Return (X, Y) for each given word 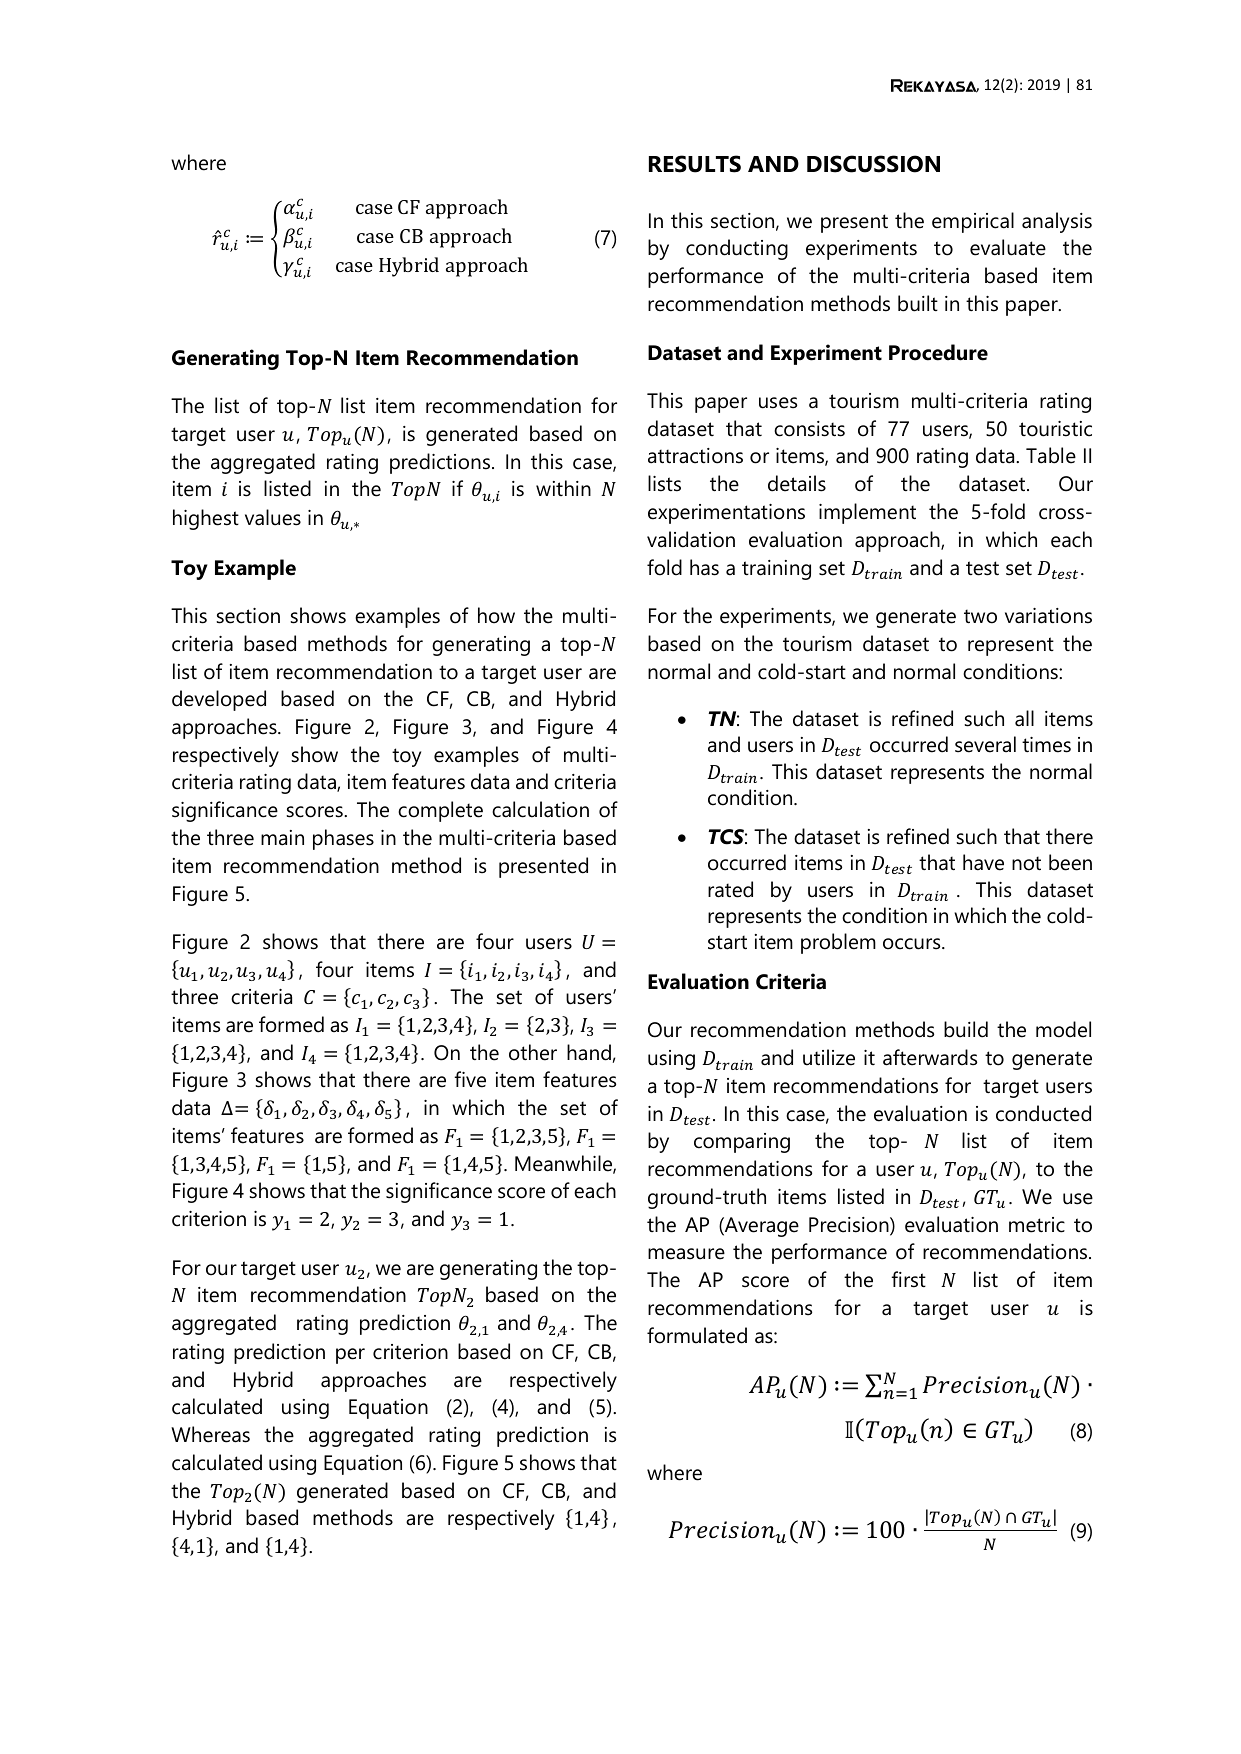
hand (589, 1052)
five (470, 1079)
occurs (913, 944)
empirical (973, 222)
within (563, 488)
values (273, 517)
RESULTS (695, 164)
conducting (737, 249)
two (980, 616)
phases (343, 839)
